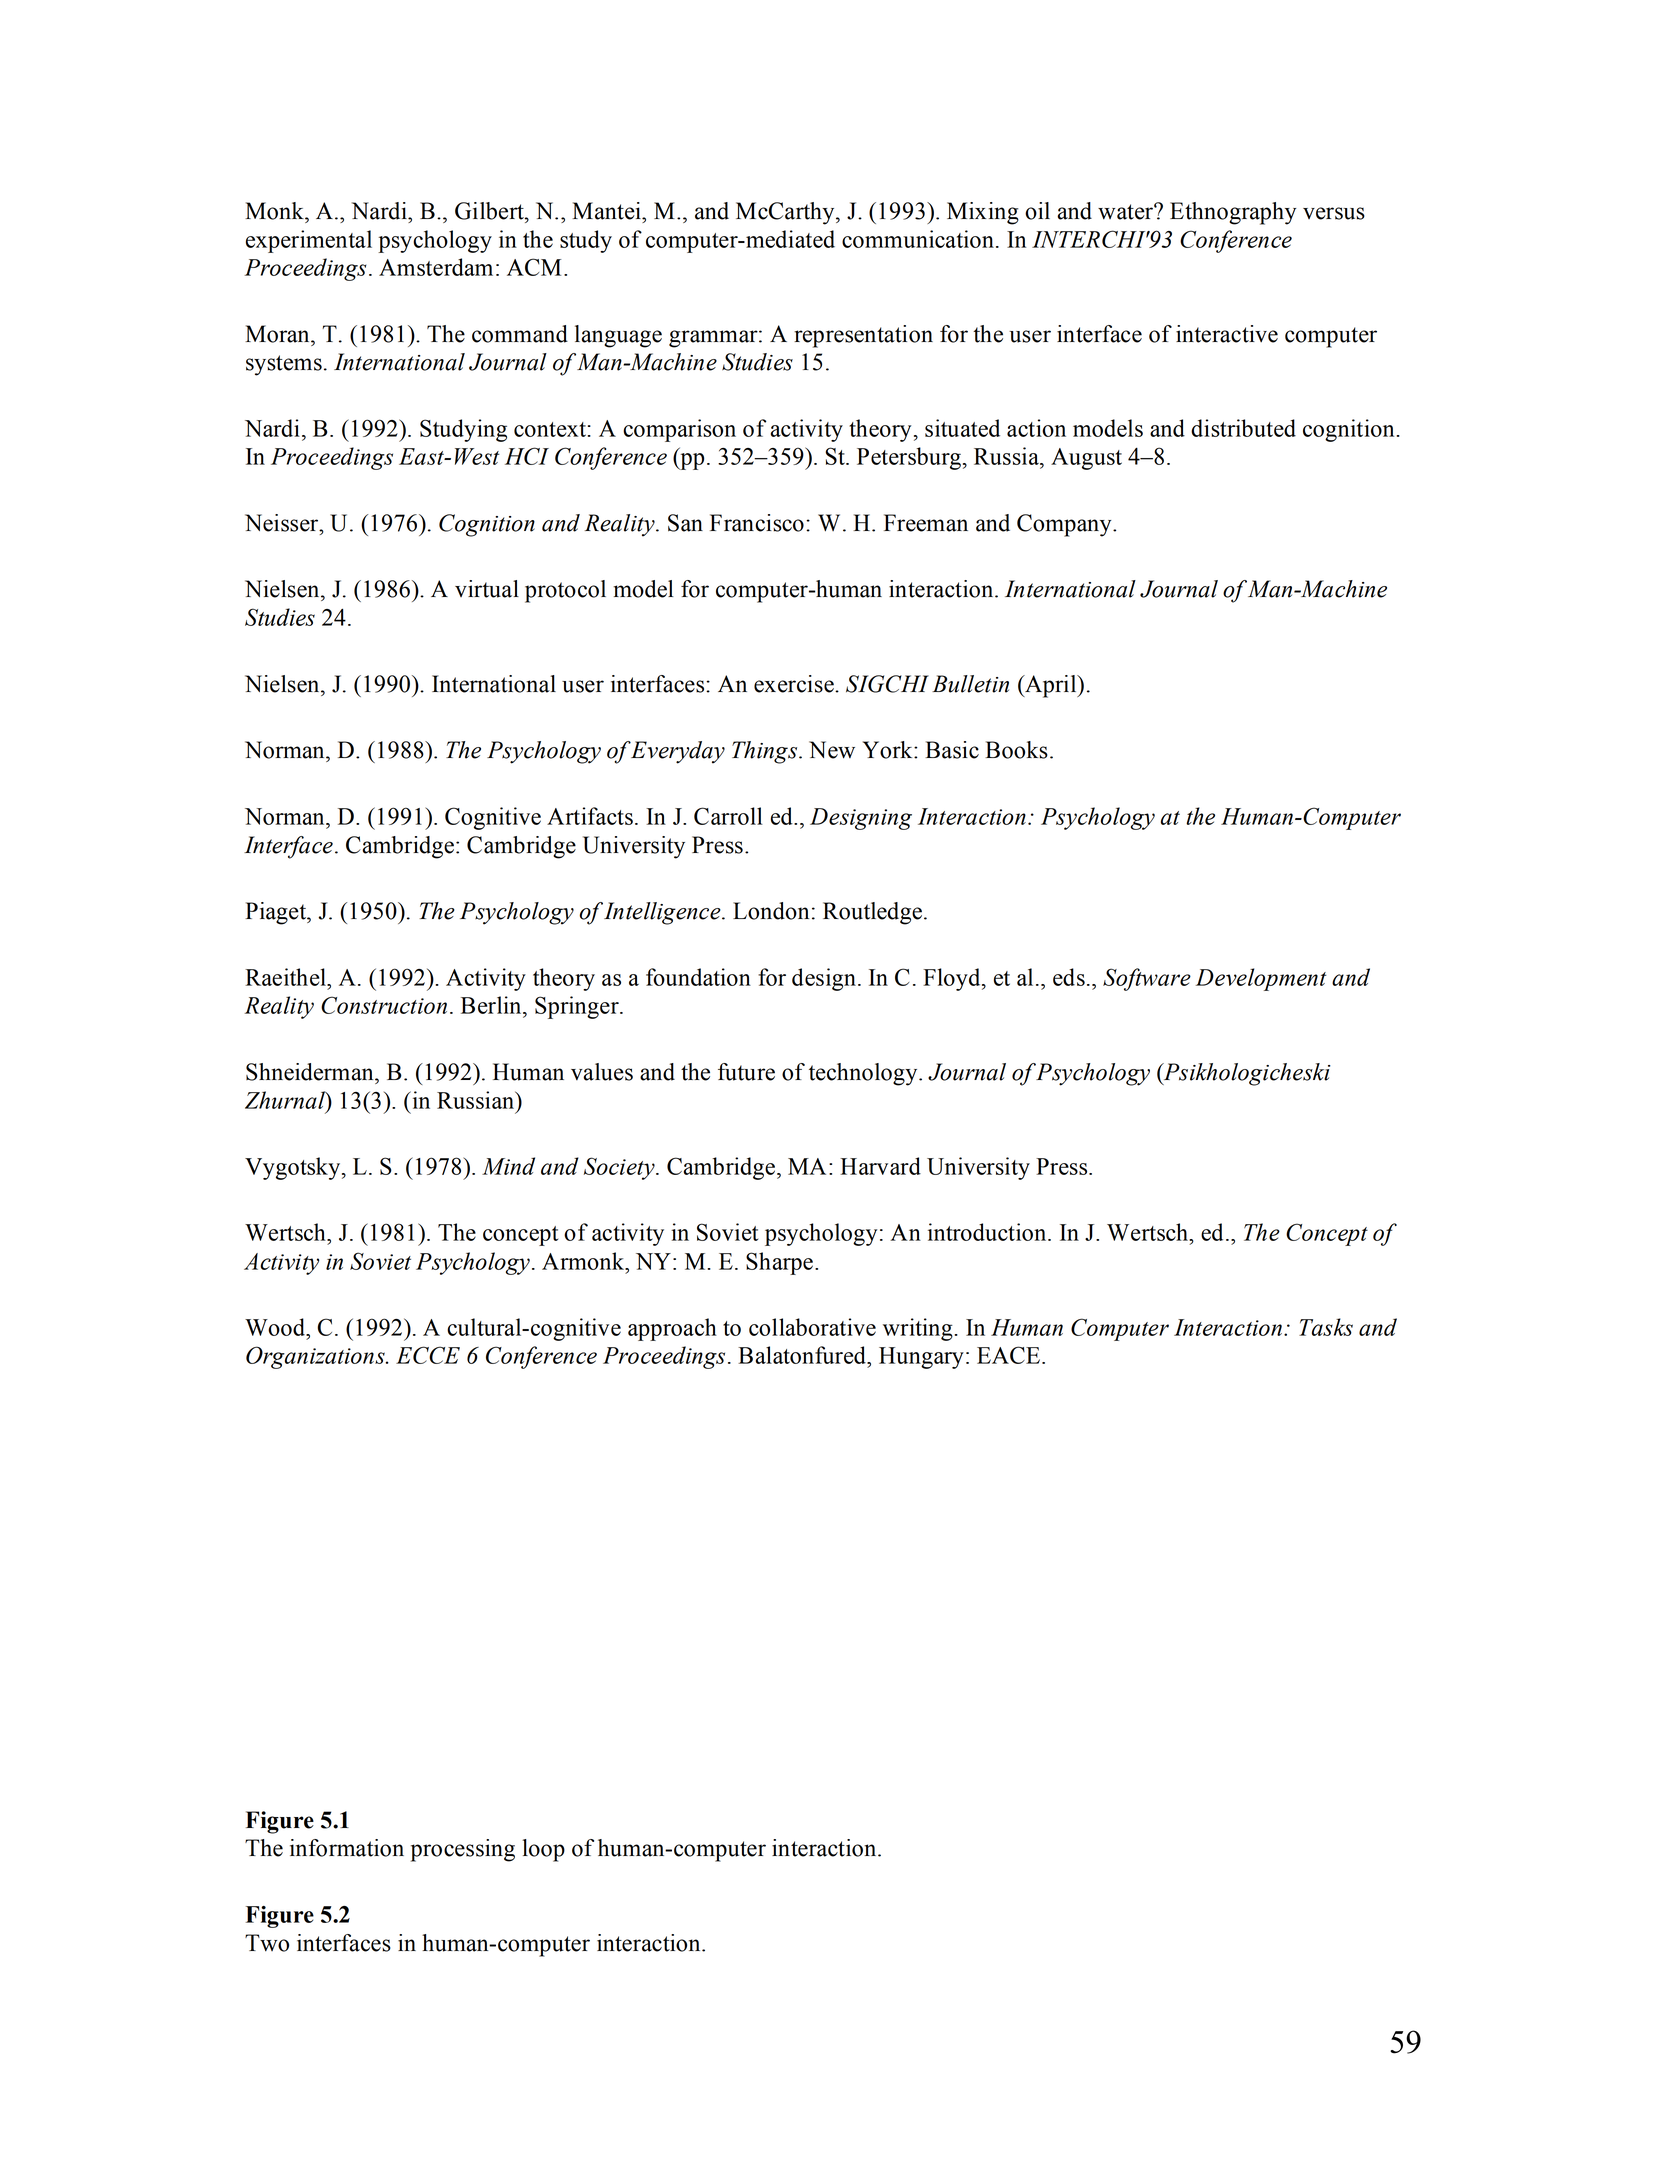  I want to click on Ethnography, so click(1233, 213).
